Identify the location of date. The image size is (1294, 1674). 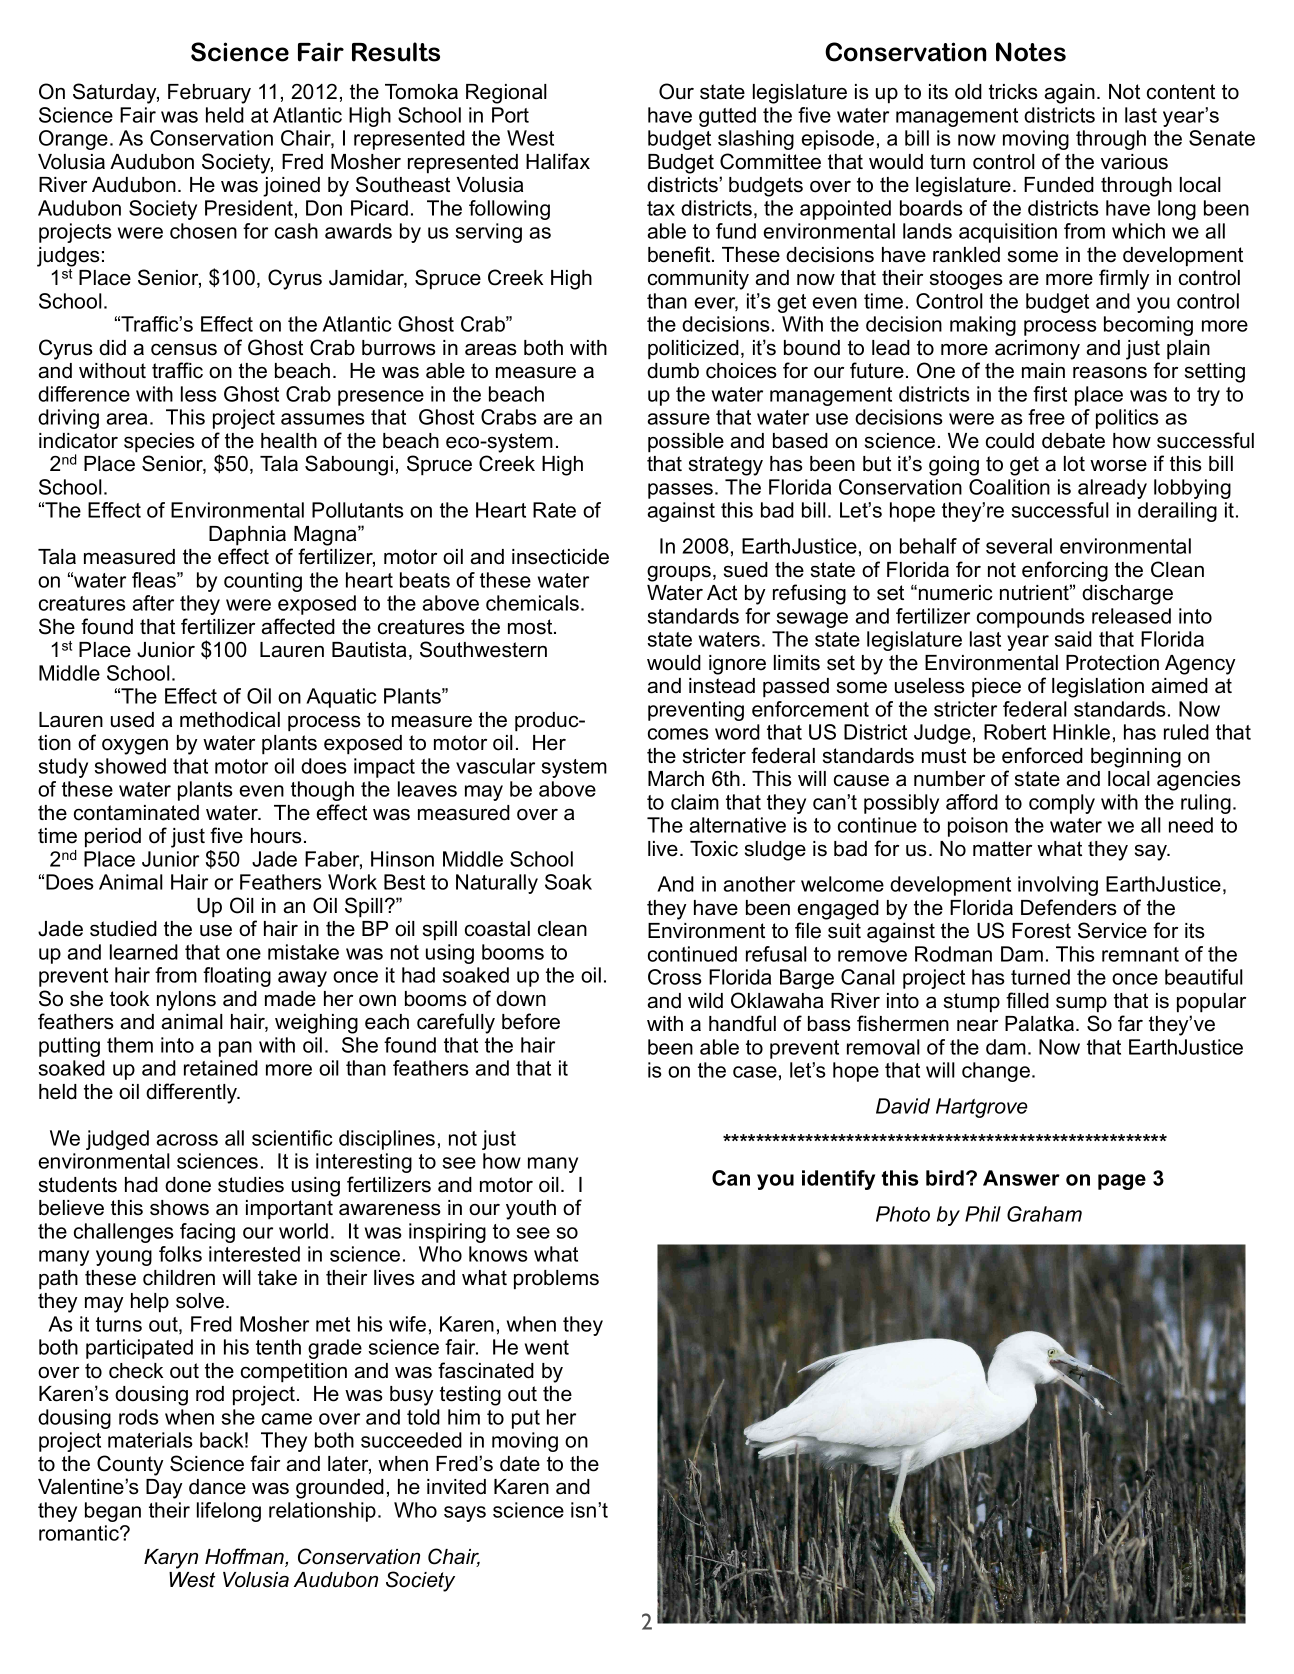
(520, 1464).
